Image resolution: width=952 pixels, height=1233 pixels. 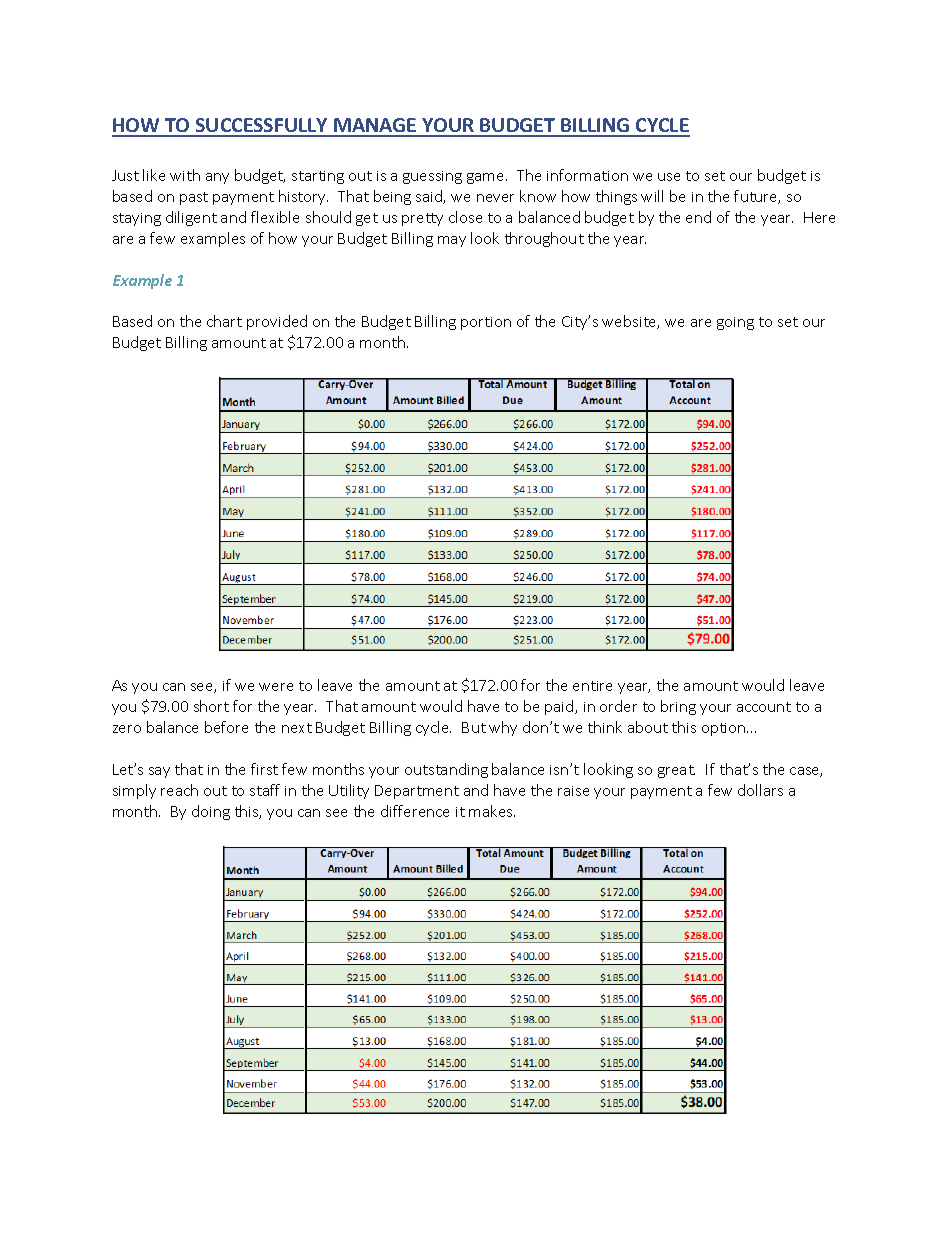 I want to click on use, so click(x=669, y=177).
